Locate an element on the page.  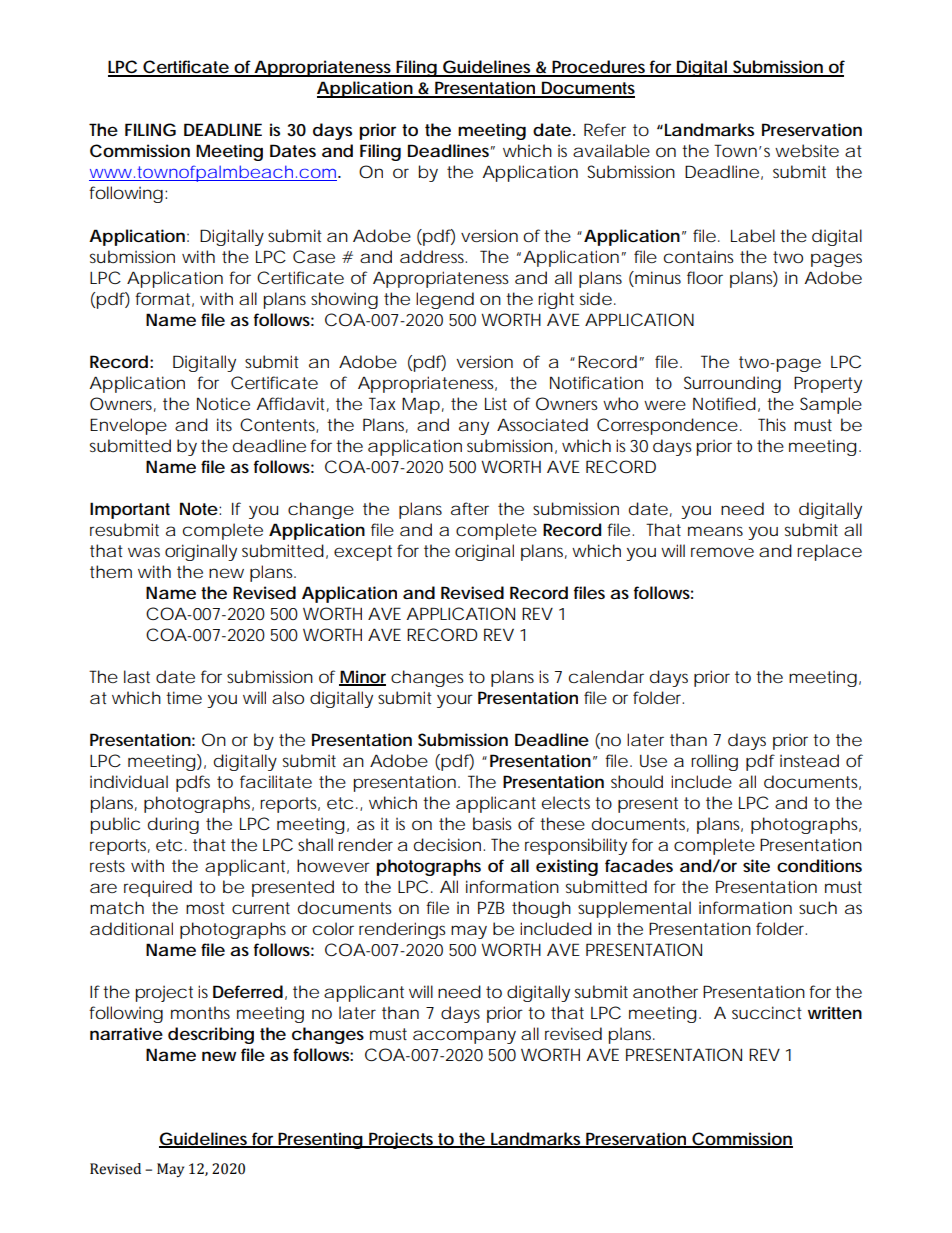
Refer is located at coordinates (605, 129).
